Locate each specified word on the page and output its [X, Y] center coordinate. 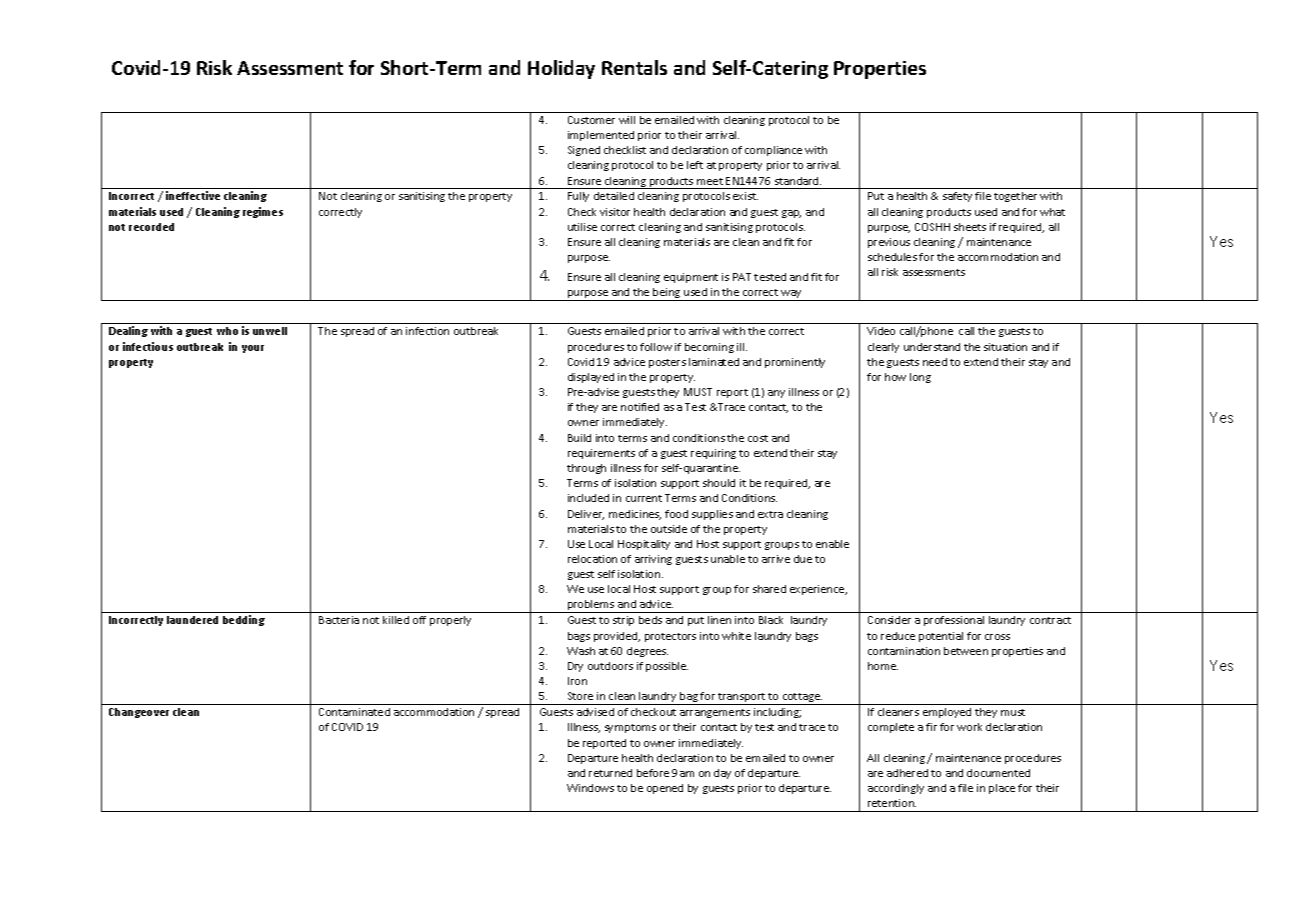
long [920, 378]
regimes [263, 212]
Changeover [139, 713]
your [253, 349]
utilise [582, 227]
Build [579, 438]
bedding [244, 620]
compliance [773, 151]
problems [591, 606]
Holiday [561, 69]
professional [954, 621]
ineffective [193, 195]
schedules [892, 257]
